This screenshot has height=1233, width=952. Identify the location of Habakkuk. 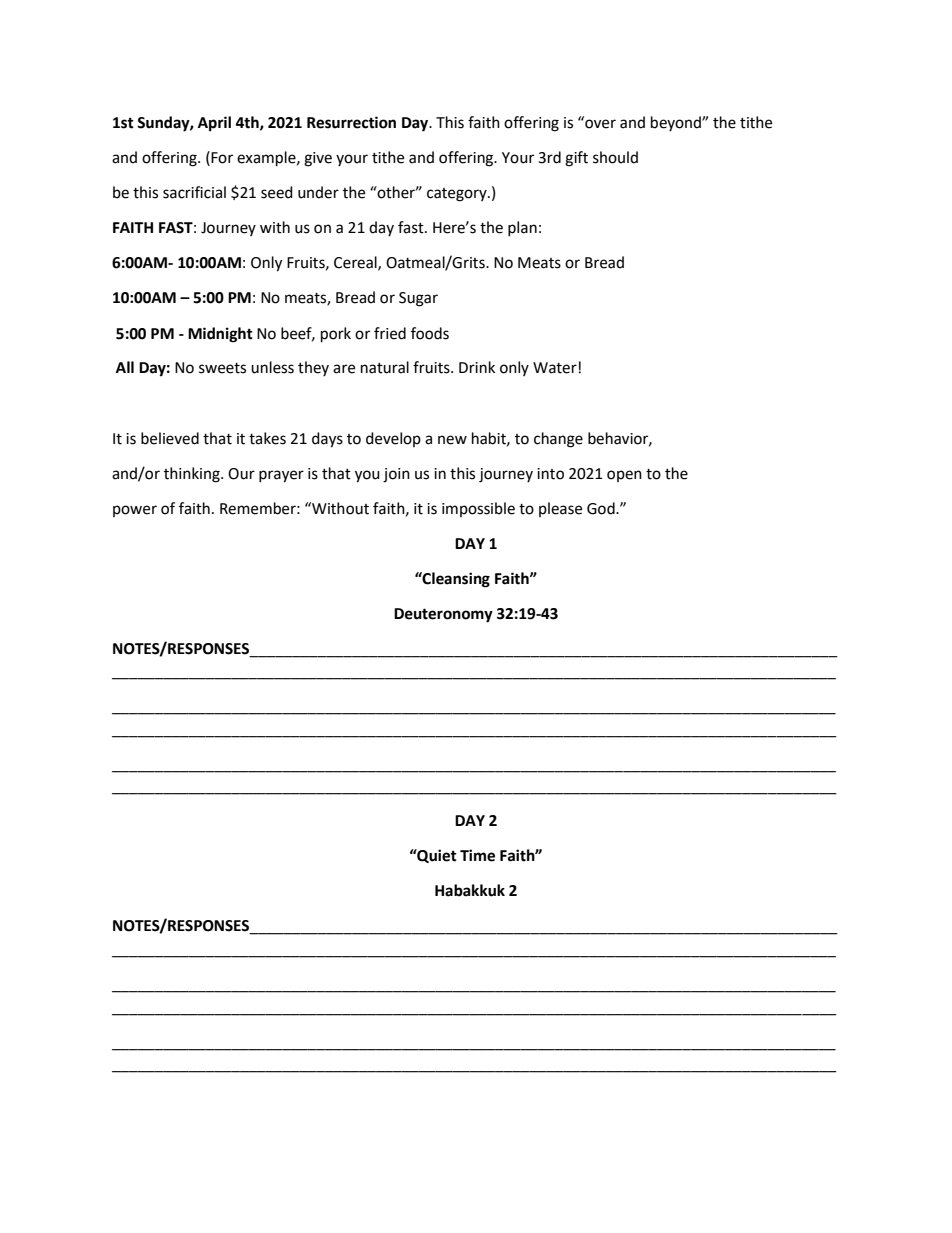
(470, 890).
